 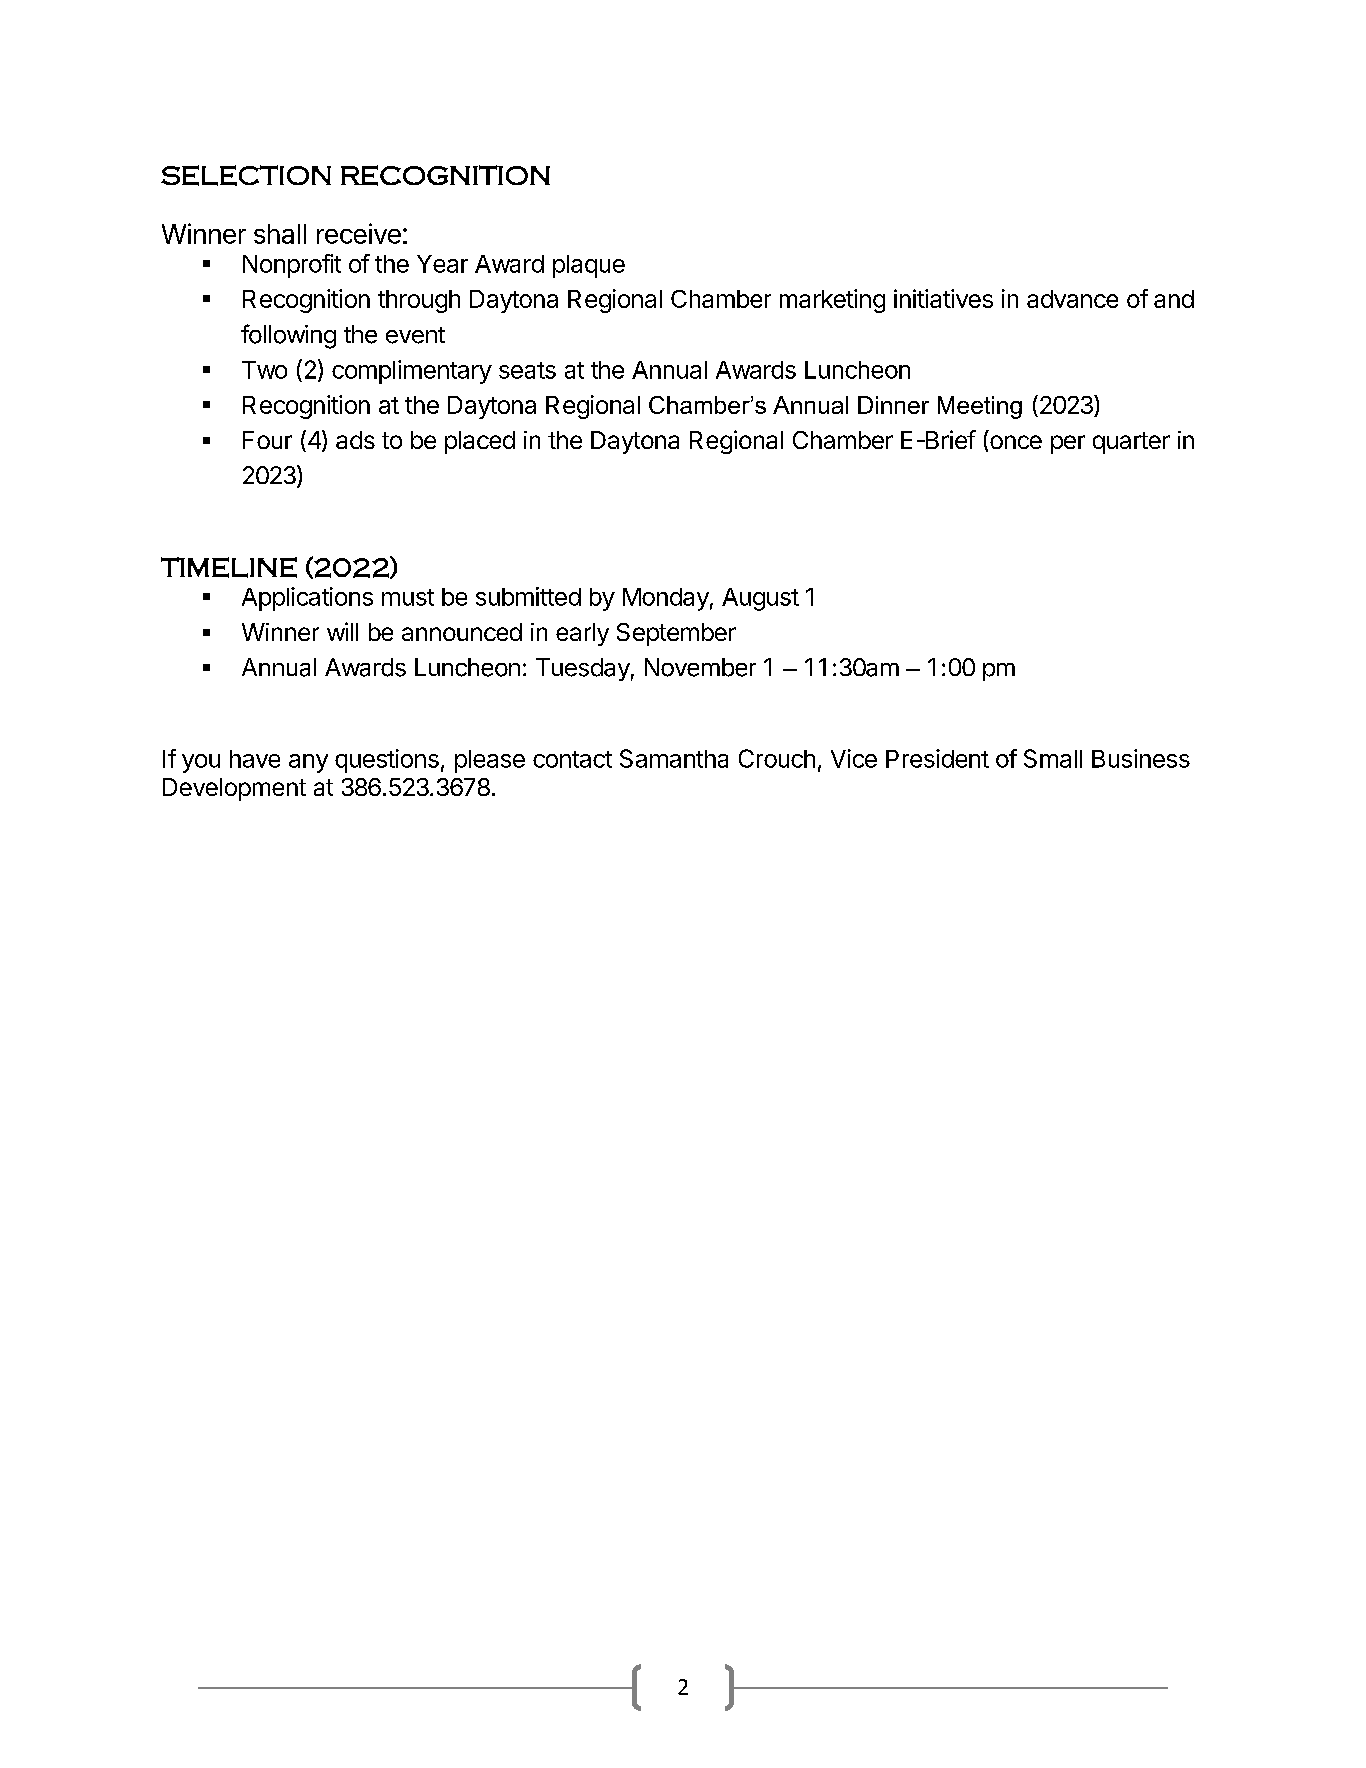 I want to click on any, so click(x=308, y=763).
